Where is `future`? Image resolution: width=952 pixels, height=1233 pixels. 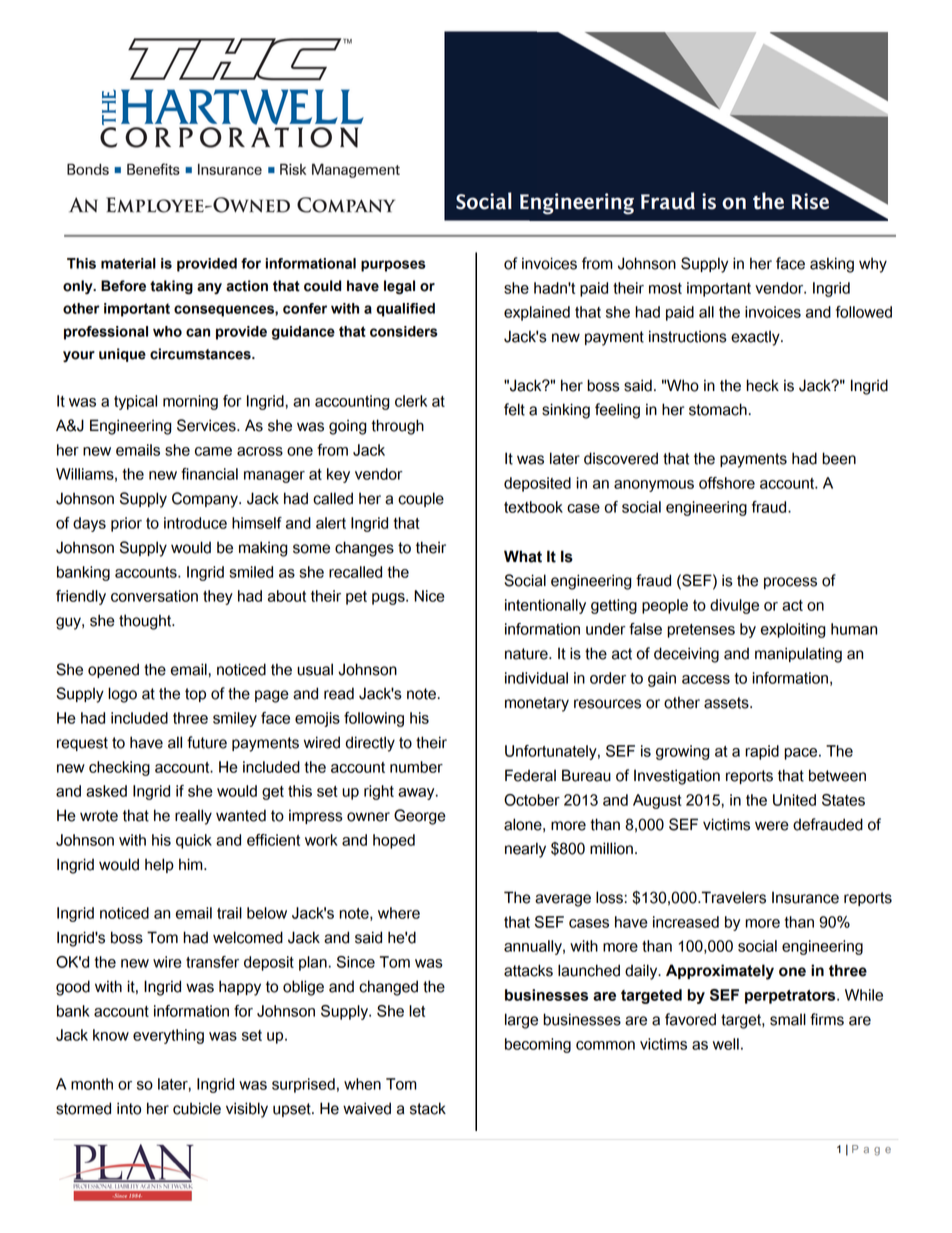
future is located at coordinates (207, 742).
